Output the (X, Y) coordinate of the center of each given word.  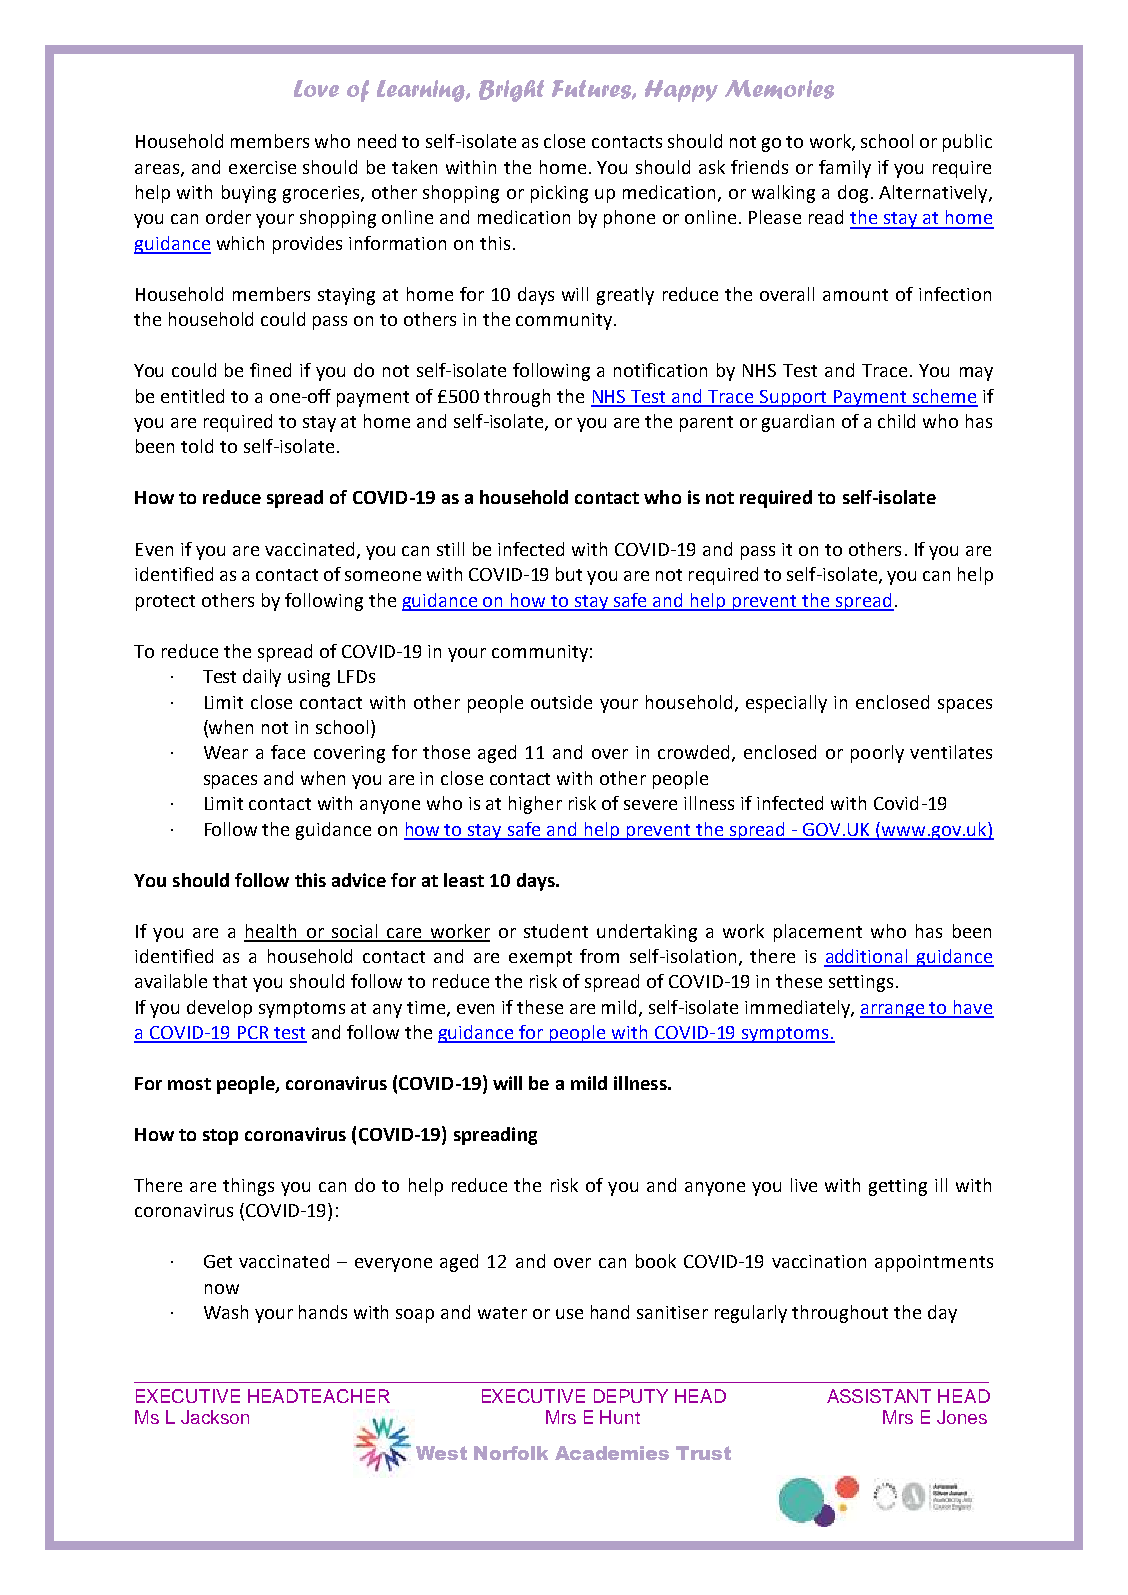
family (845, 169)
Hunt (620, 1417)
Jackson (215, 1417)
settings (861, 983)
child (896, 421)
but (569, 574)
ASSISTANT (879, 1396)
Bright (511, 91)
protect (165, 603)
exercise (262, 167)
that (230, 981)
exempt (540, 959)
